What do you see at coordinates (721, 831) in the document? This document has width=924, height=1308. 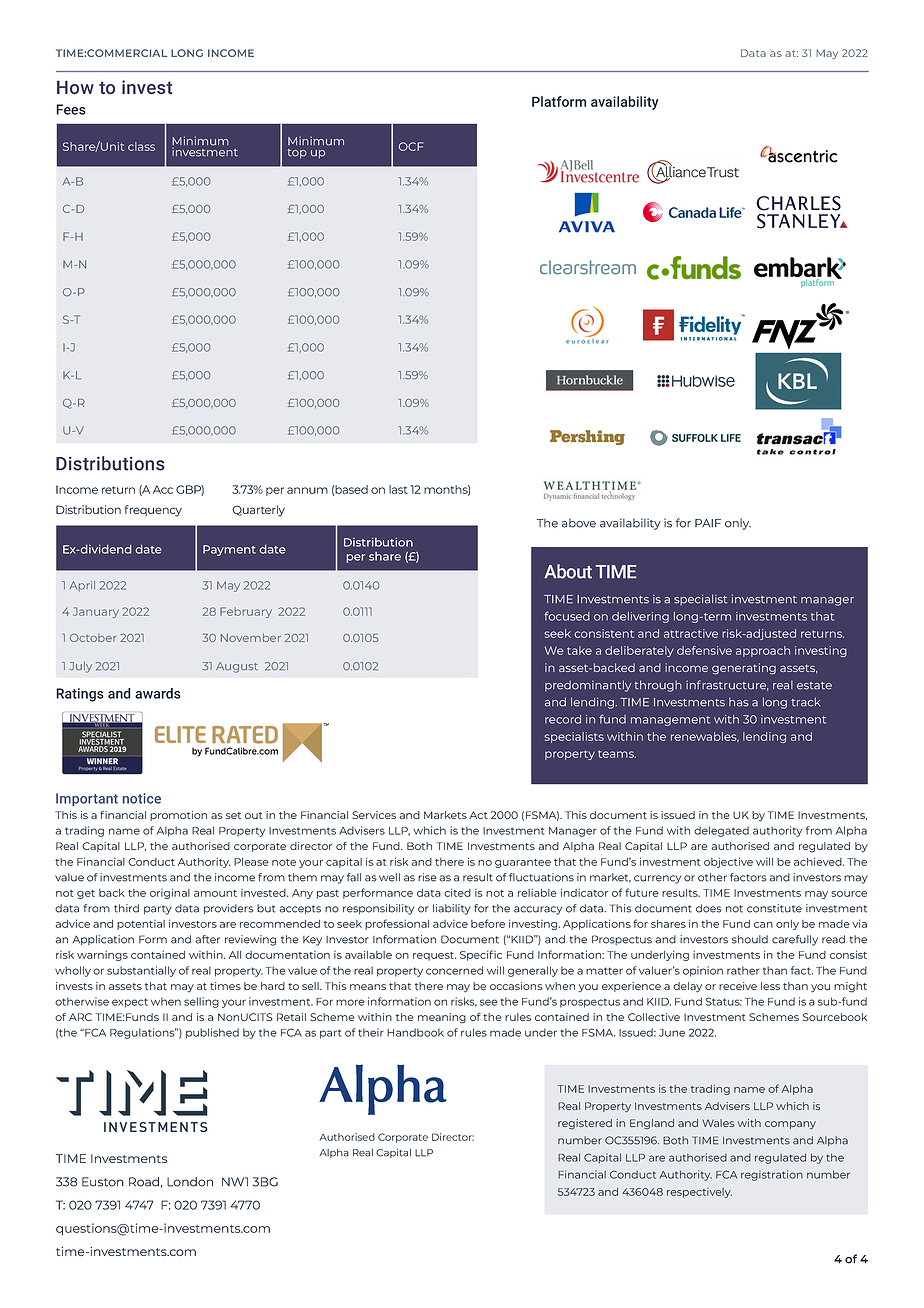 I see `delegated` at bounding box center [721, 831].
